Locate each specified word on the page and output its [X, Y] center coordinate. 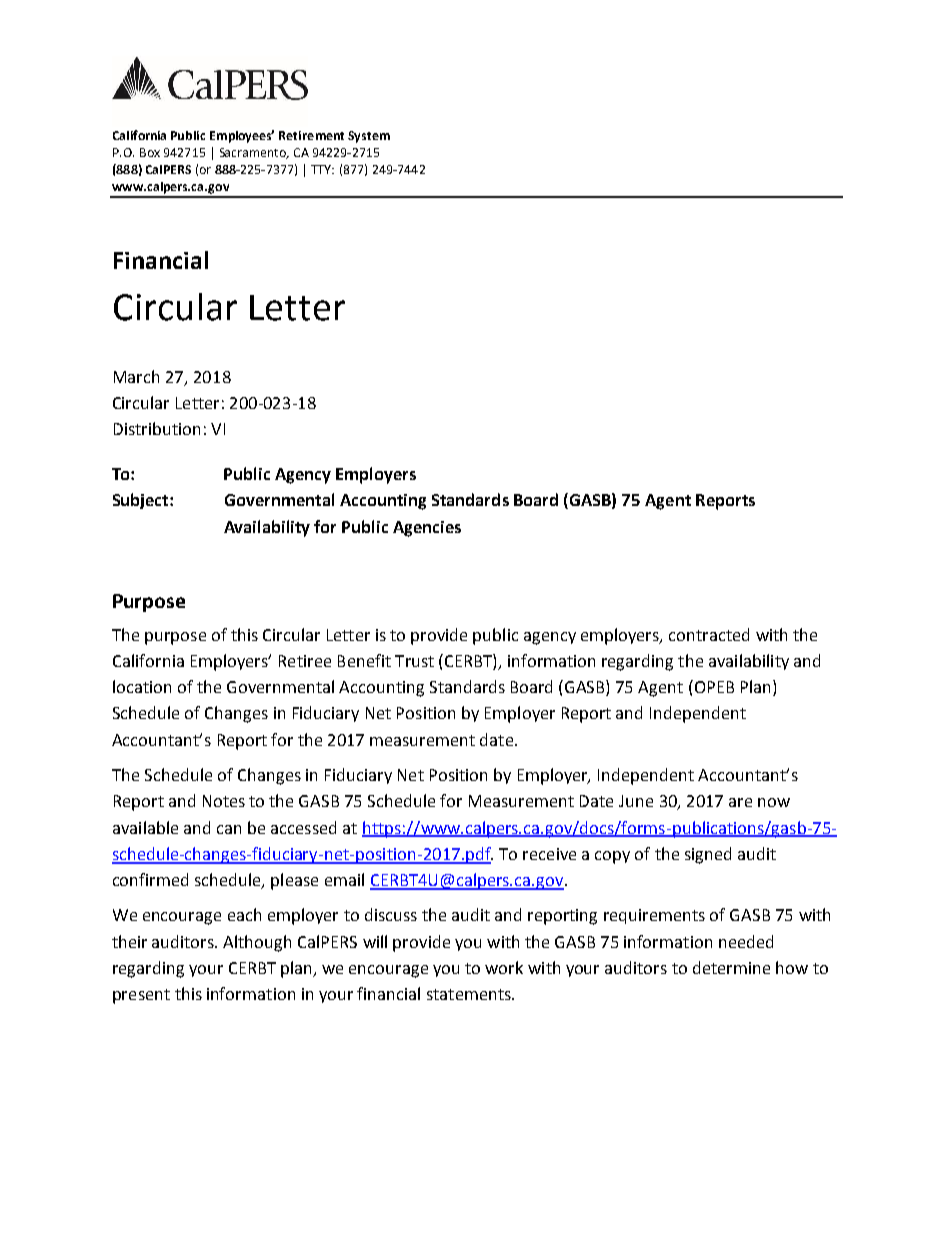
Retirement [311, 135]
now [774, 802]
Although [257, 943]
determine [731, 967]
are [740, 802]
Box [150, 152]
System [369, 137]
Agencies [427, 529]
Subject [142, 501]
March [136, 376]
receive [549, 854]
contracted [709, 634]
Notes [224, 801]
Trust [414, 661]
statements [470, 994]
